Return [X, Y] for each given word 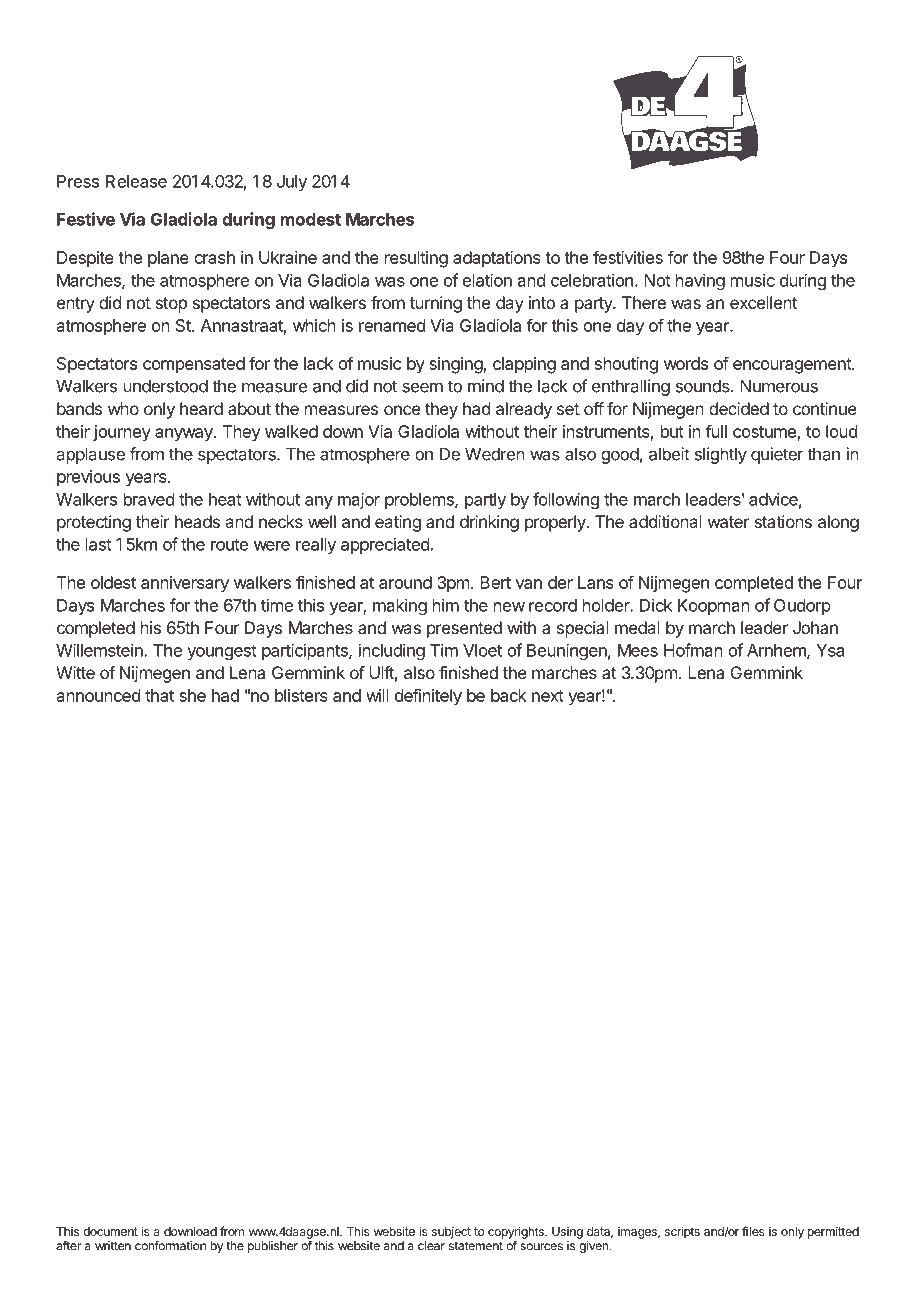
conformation [170, 1246]
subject [451, 1232]
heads [197, 521]
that [159, 695]
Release [136, 181]
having [700, 281]
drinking [489, 523]
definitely [428, 697]
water [728, 522]
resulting [416, 259]
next [548, 696]
